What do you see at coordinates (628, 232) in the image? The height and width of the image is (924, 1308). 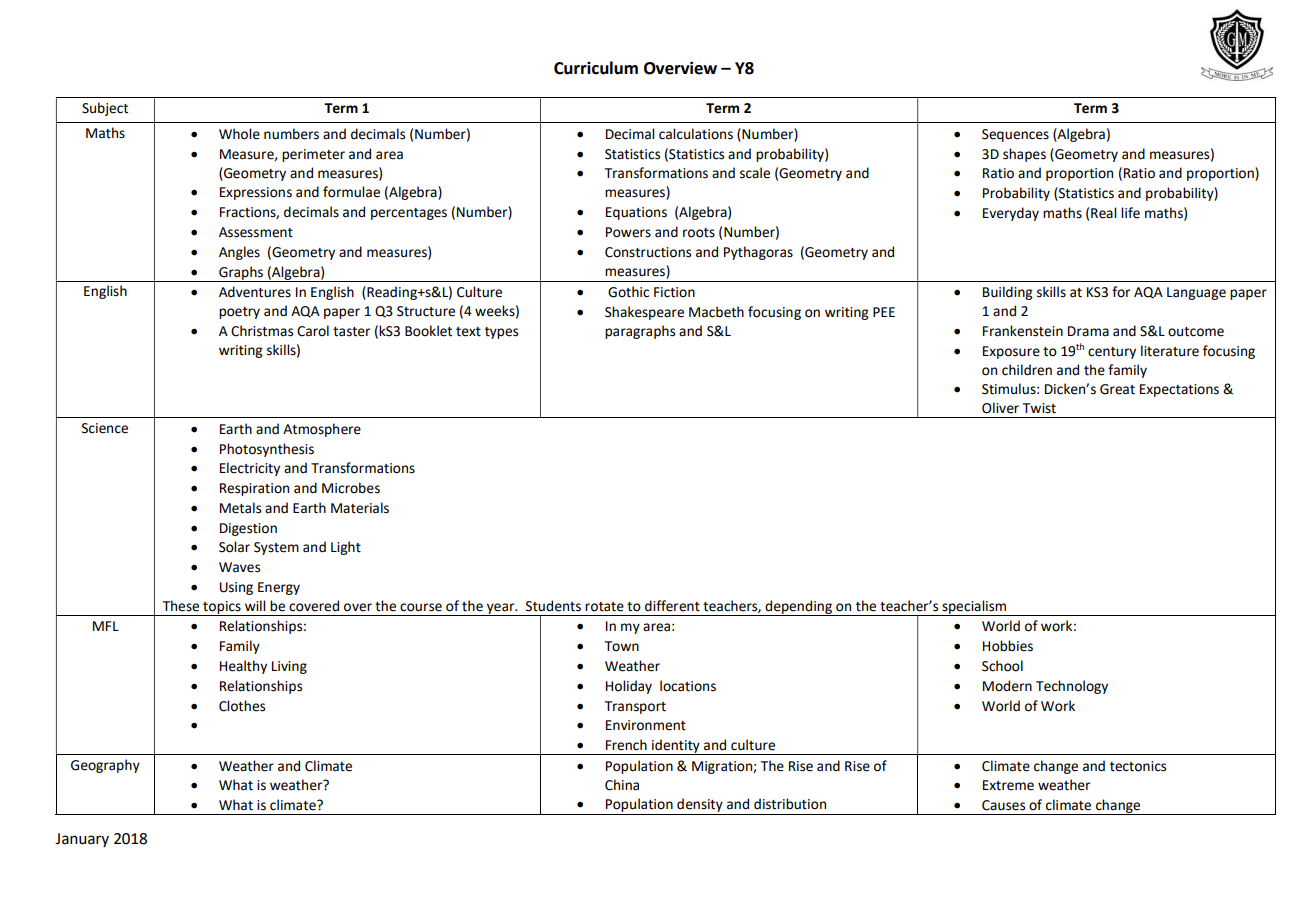 I see `Powers` at bounding box center [628, 232].
